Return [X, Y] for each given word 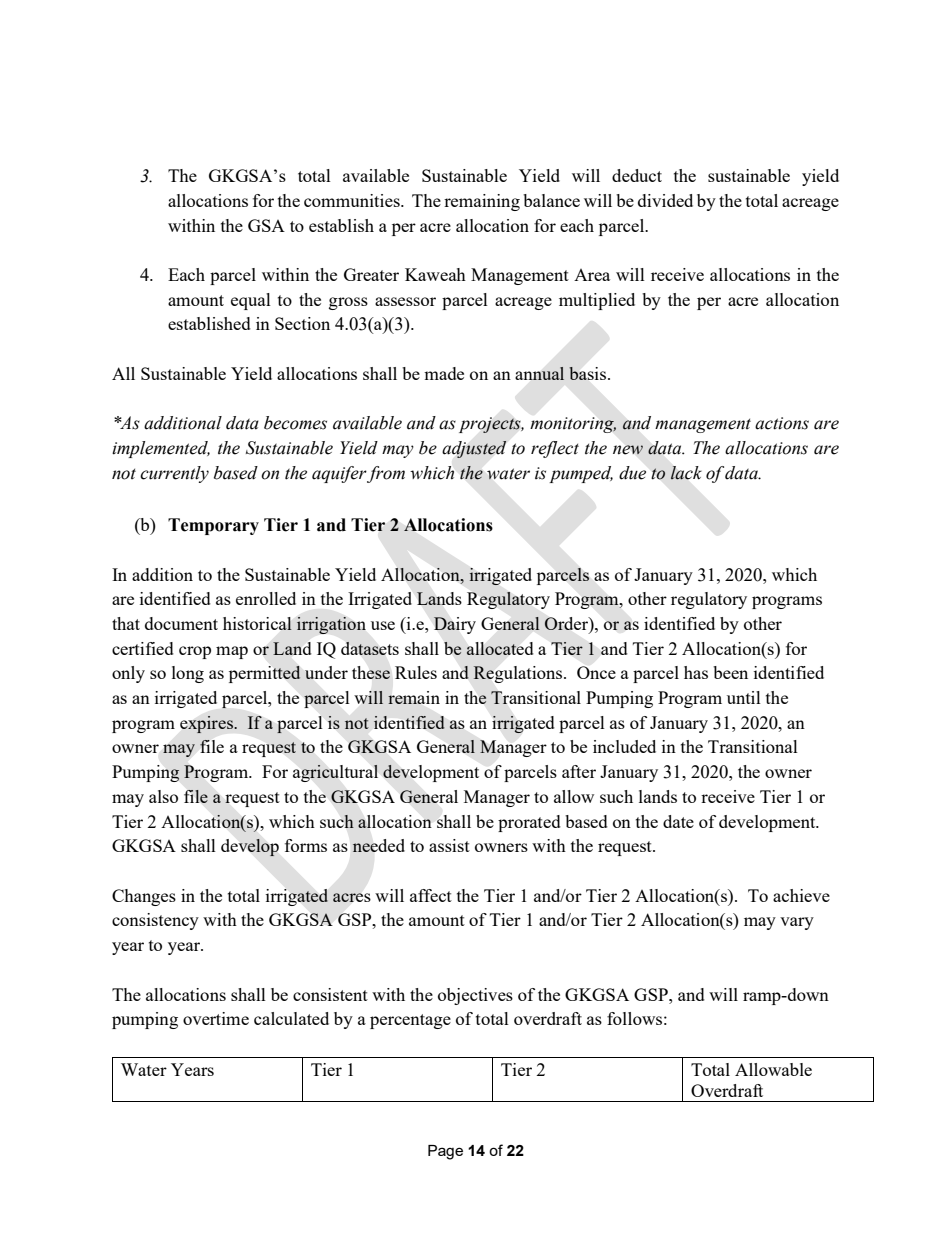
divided [665, 200]
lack [686, 473]
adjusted [474, 449]
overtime [216, 1018]
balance [551, 200]
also [163, 796]
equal [251, 301]
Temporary [213, 526]
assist [449, 845]
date [678, 821]
